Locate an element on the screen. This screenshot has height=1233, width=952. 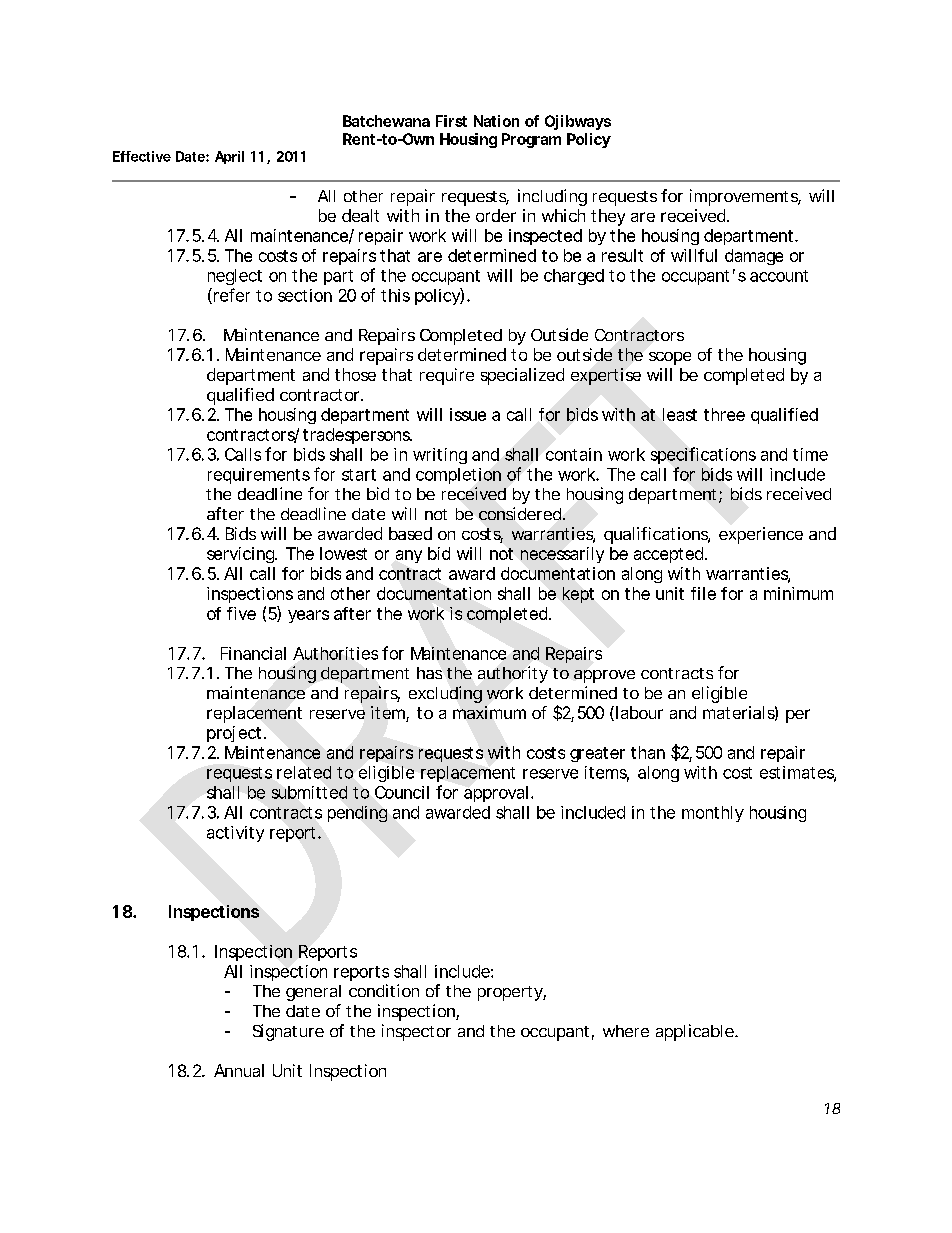
improvements is located at coordinates (745, 197).
